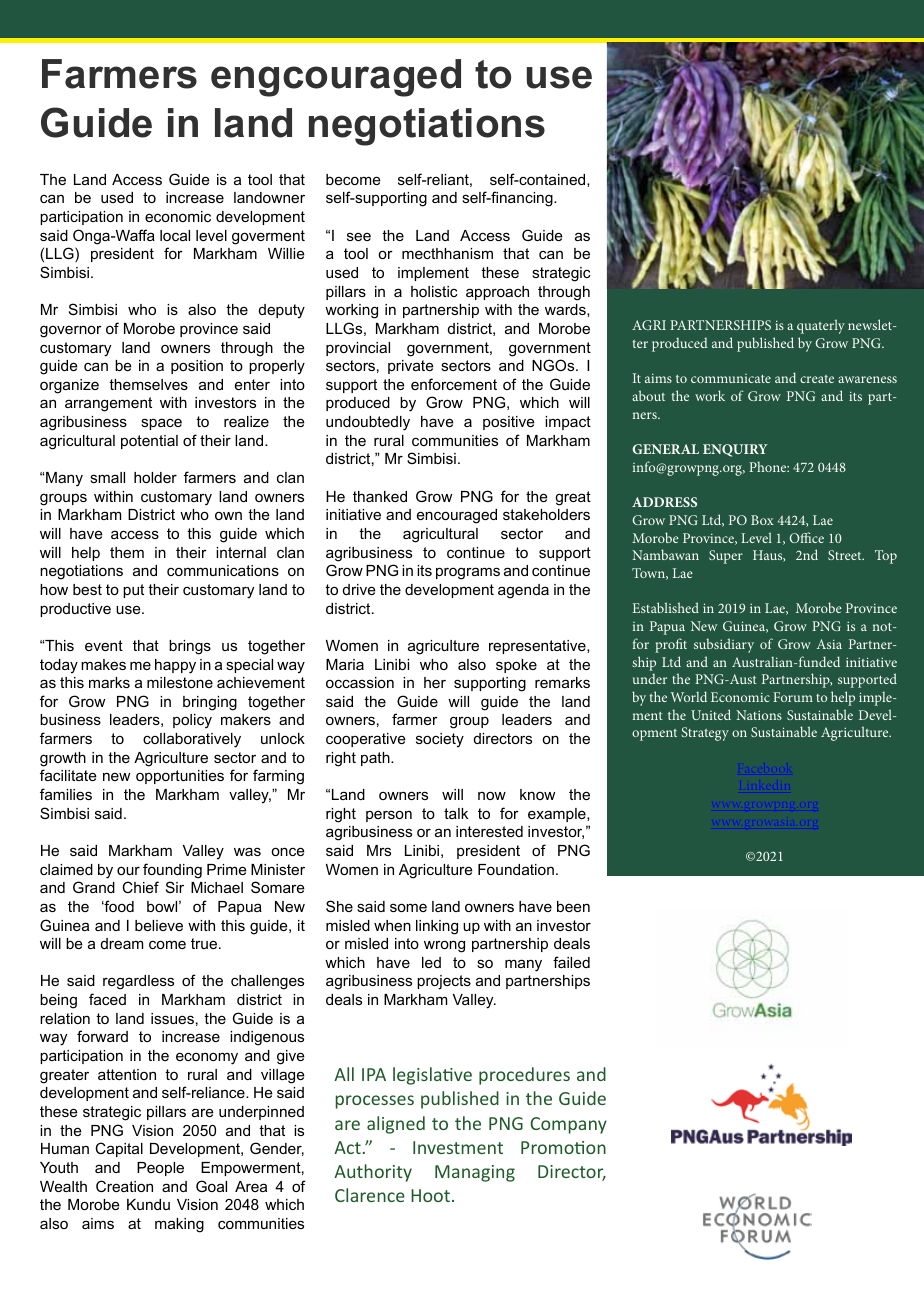  Describe the element at coordinates (817, 379) in the page. I see `create` at that location.
